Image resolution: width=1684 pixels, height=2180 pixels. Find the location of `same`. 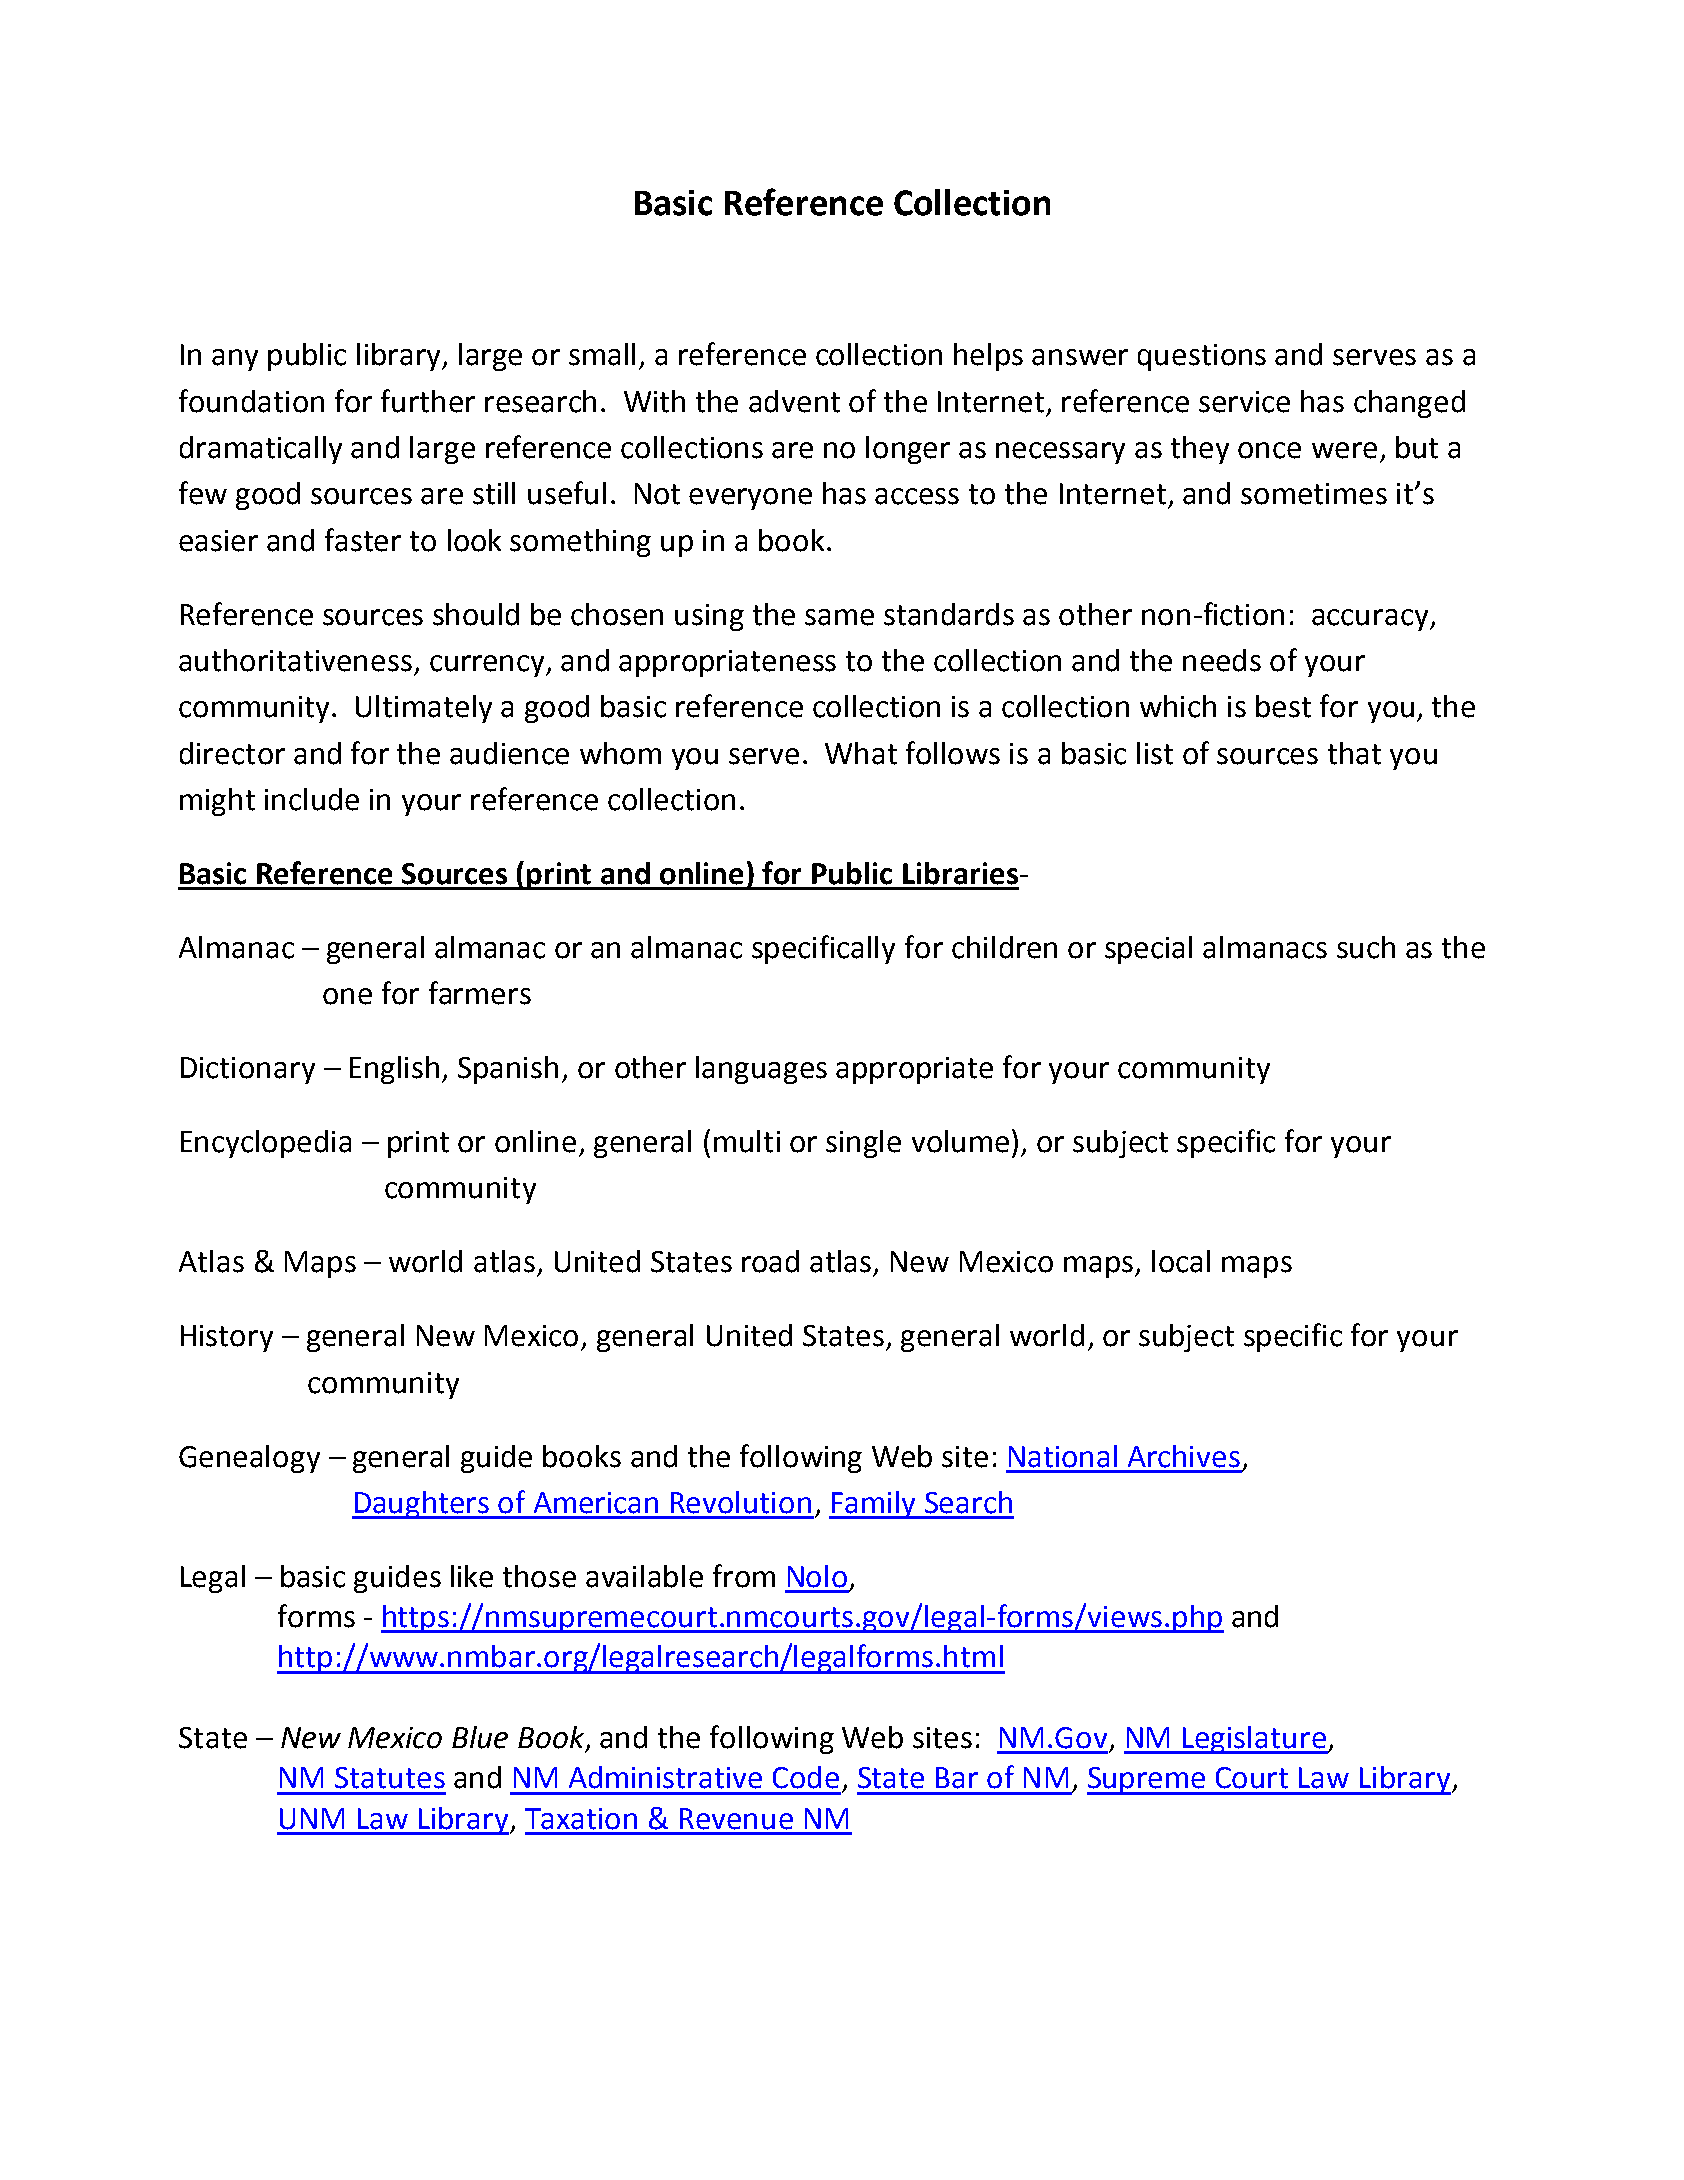

same is located at coordinates (839, 617).
